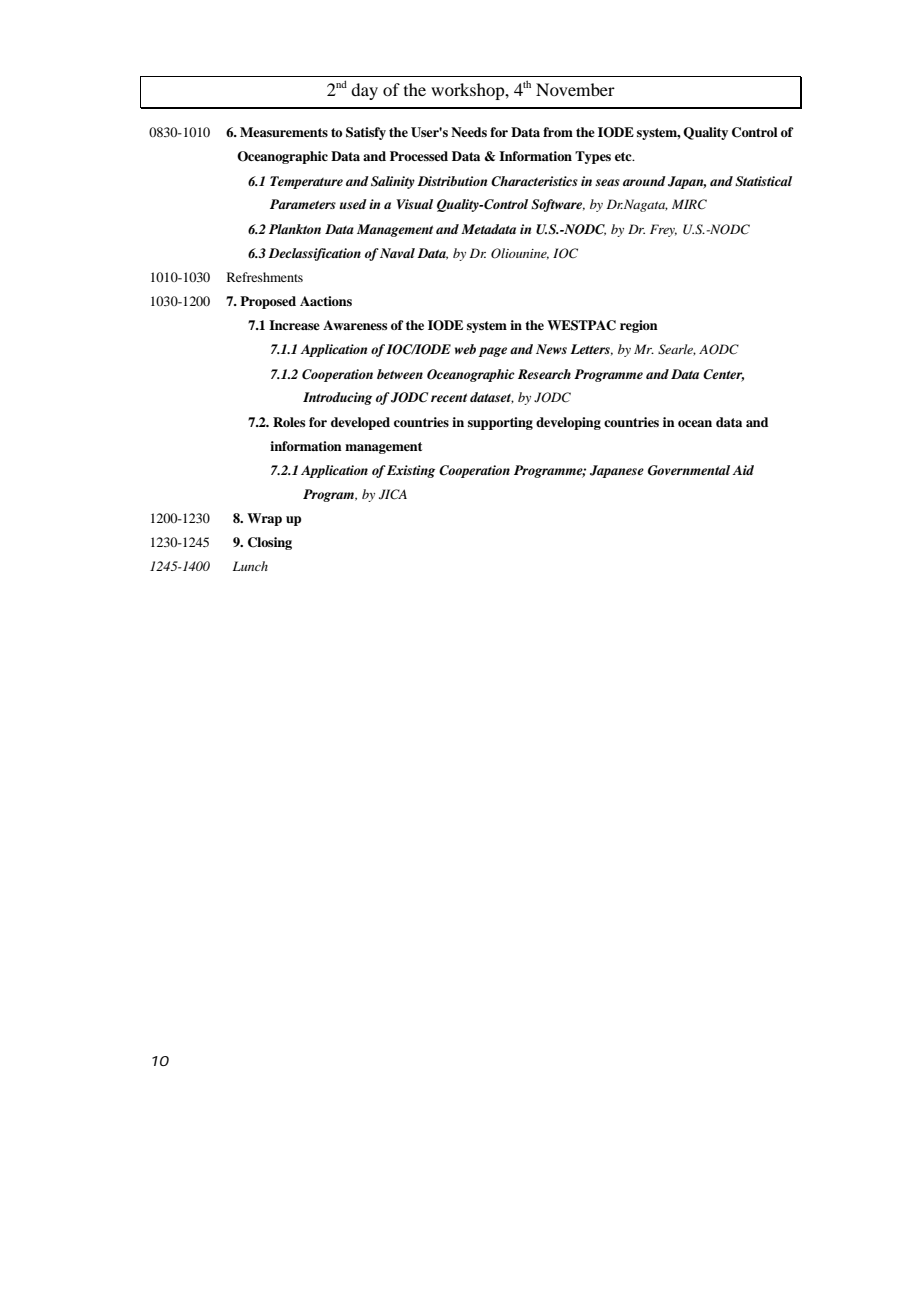 This page has height=1308, width=924. I want to click on Increase, so click(294, 325).
